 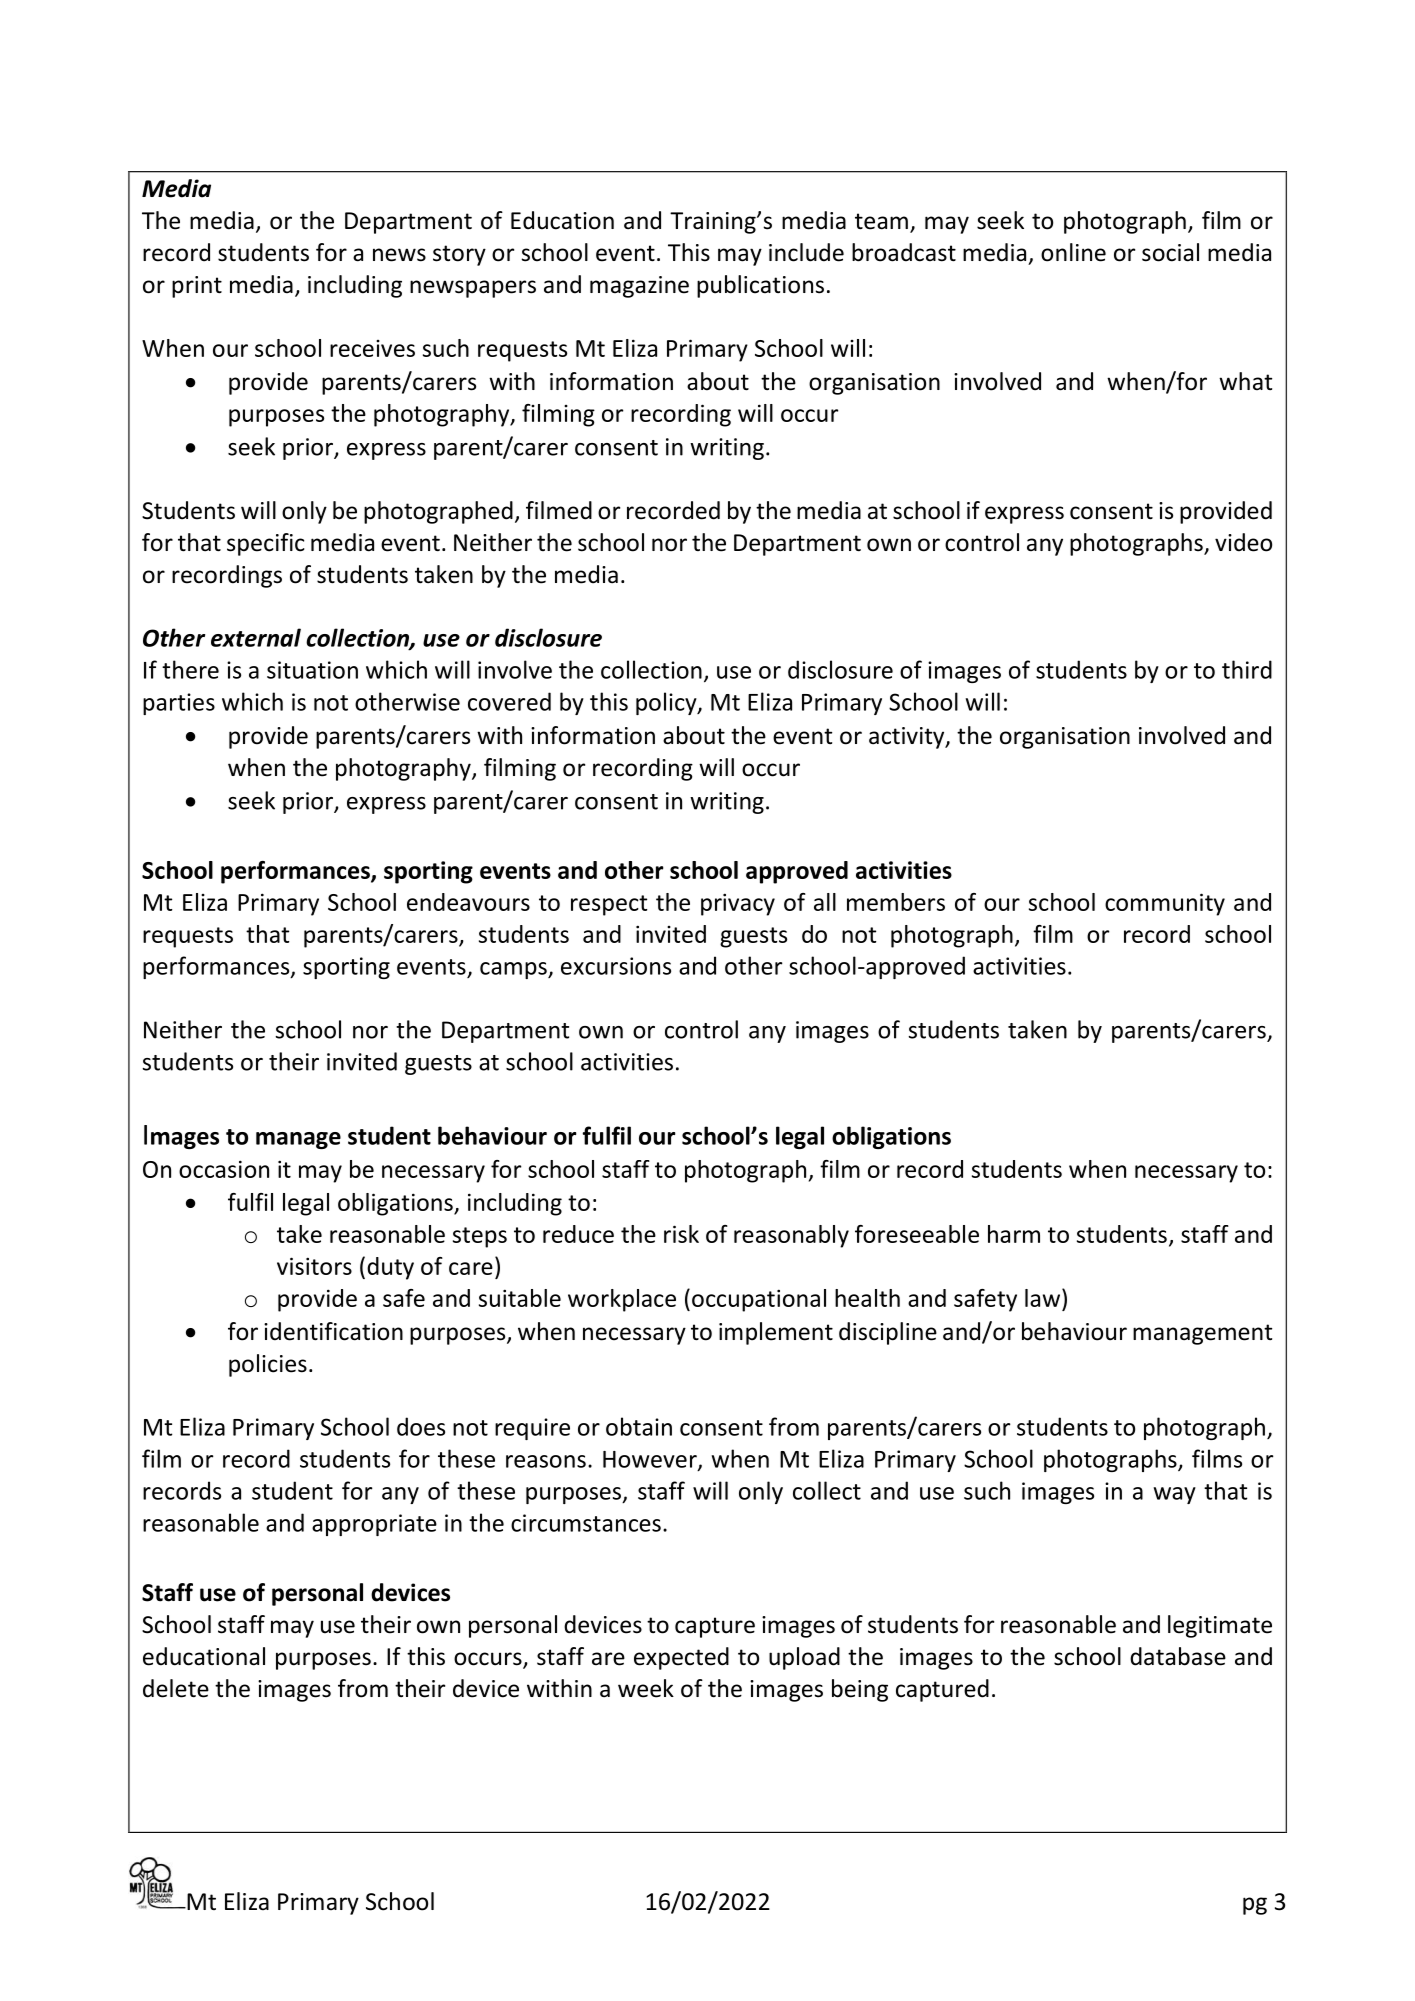 What do you see at coordinates (197, 287) in the image?
I see `print` at bounding box center [197, 287].
